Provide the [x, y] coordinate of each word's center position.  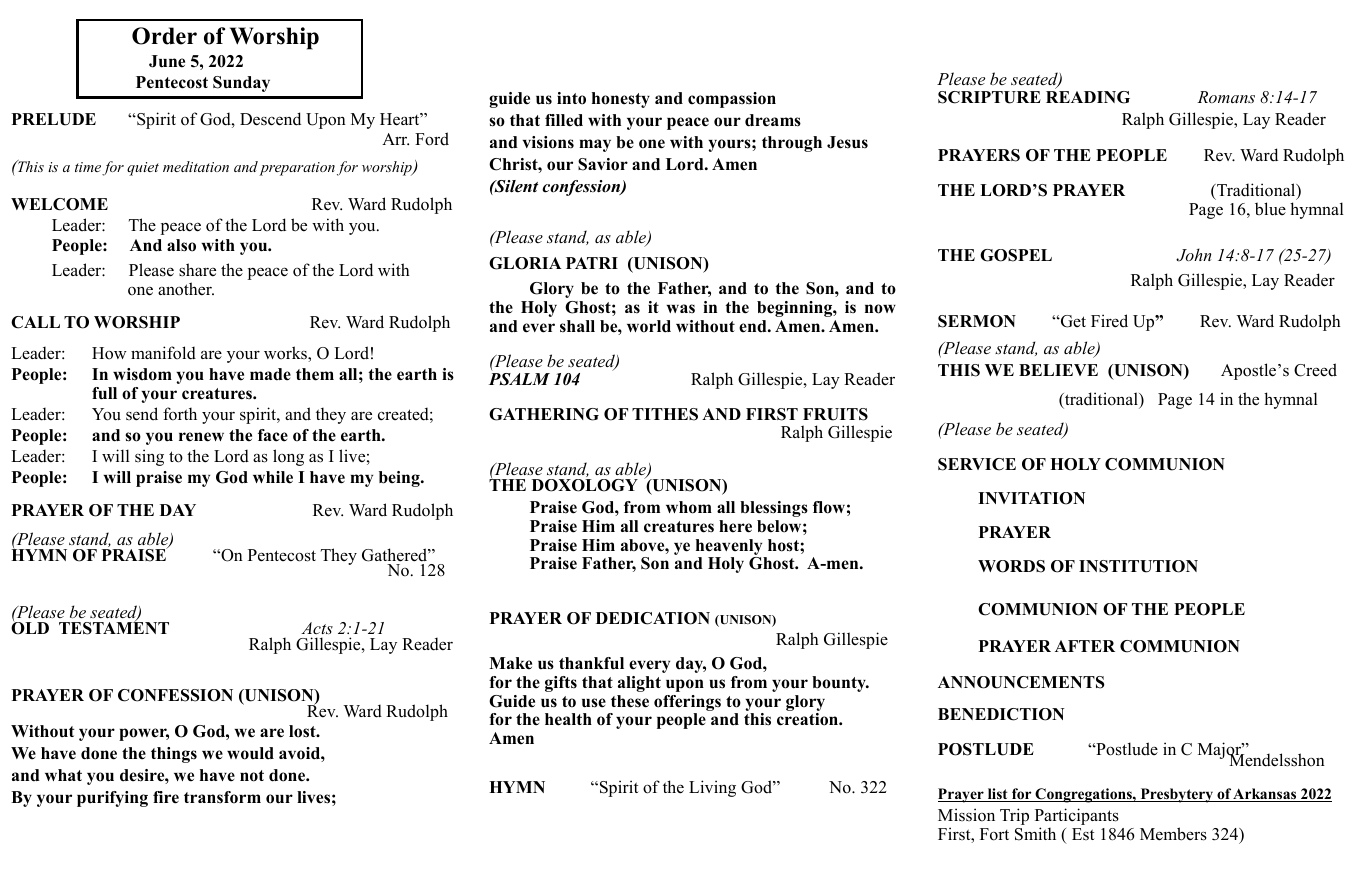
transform [222, 797]
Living [712, 788]
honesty [621, 100]
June [167, 61]
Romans [1226, 97]
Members [1173, 834]
